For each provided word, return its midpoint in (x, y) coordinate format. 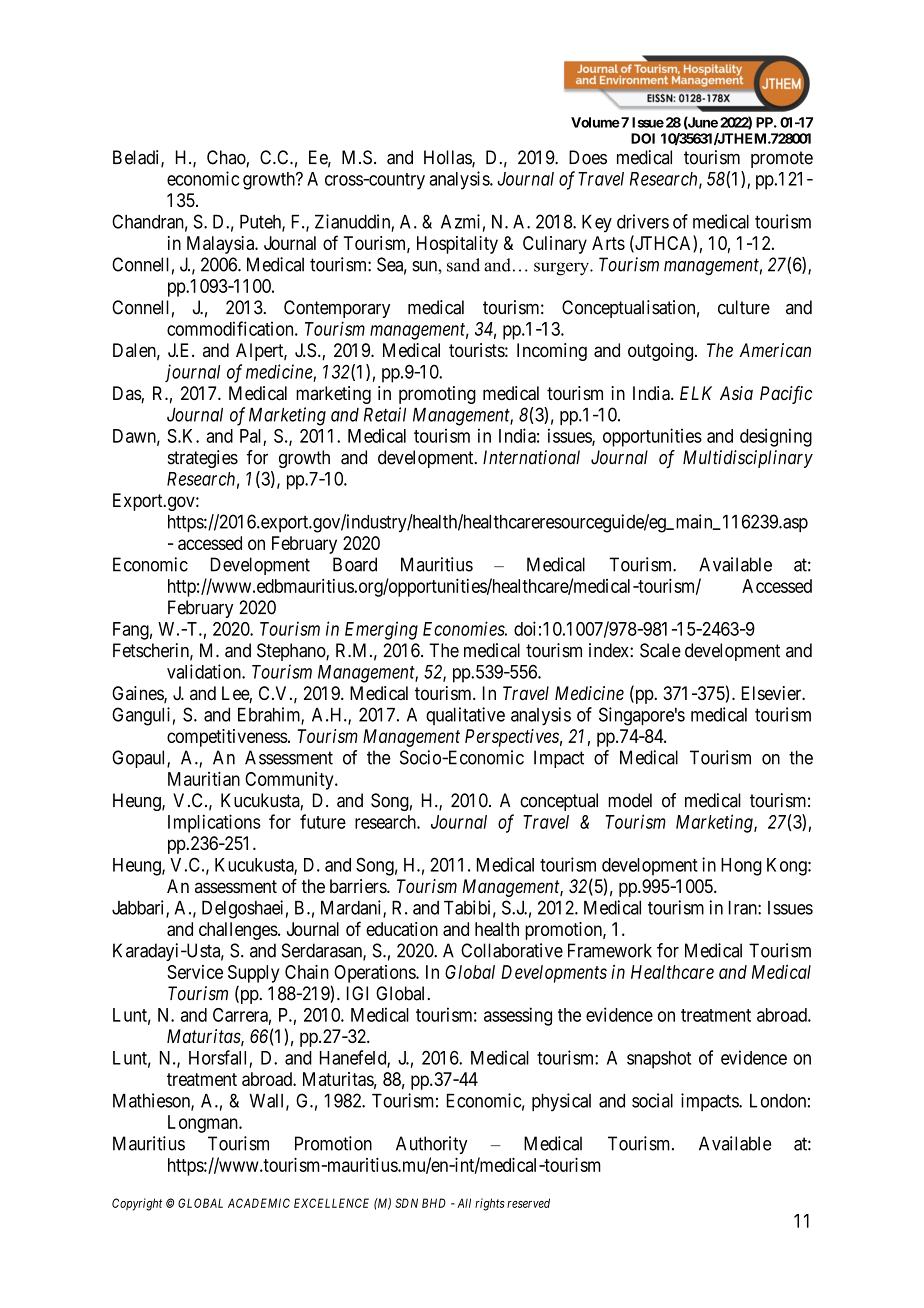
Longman (204, 1124)
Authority (431, 1145)
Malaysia (222, 245)
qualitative (465, 716)
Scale (660, 650)
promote (782, 159)
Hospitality (457, 245)
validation (205, 671)
